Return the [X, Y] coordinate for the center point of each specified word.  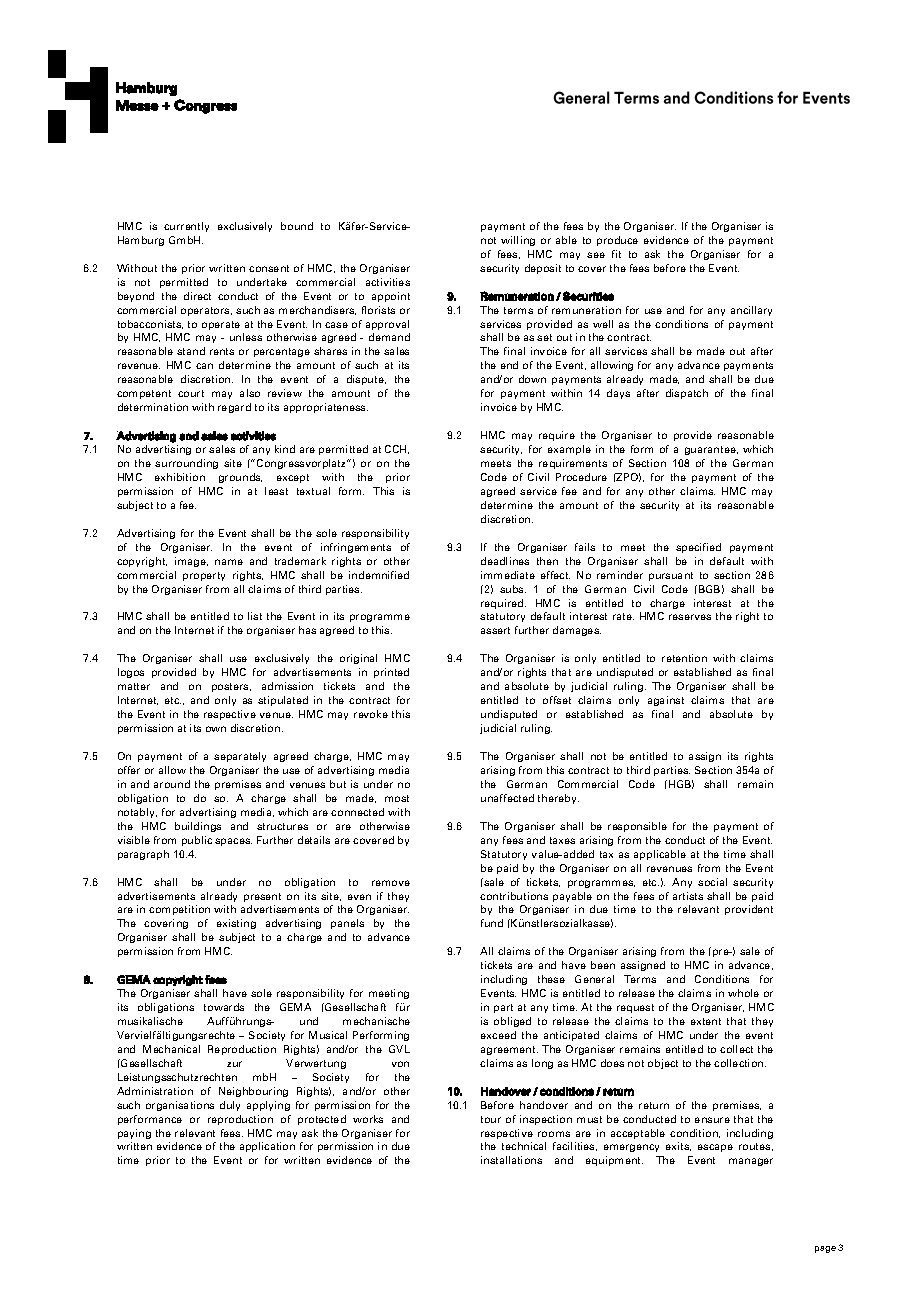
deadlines [505, 561]
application [267, 1147]
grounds [240, 478]
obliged [512, 1022]
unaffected [507, 798]
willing [518, 241]
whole [743, 993]
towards [224, 1007]
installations [511, 1160]
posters [231, 687]
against [666, 701]
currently [186, 227]
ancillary [751, 311]
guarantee [711, 450]
